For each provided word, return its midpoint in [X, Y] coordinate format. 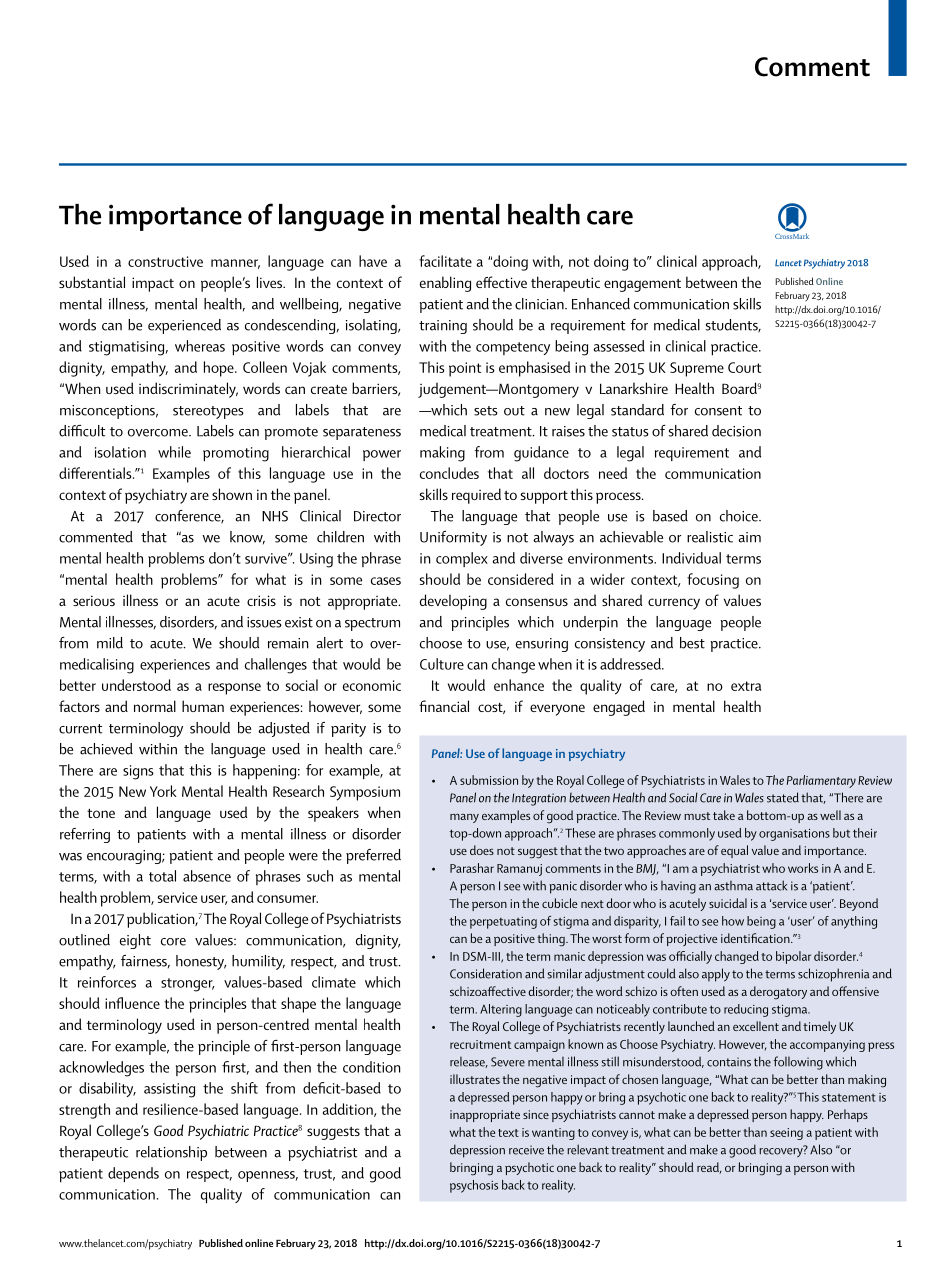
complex [462, 559]
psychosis [474, 1186]
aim [749, 537]
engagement [642, 285]
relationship [171, 1153]
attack [771, 885]
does [482, 850]
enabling [445, 284]
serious [94, 600]
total [162, 876]
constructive [165, 261]
